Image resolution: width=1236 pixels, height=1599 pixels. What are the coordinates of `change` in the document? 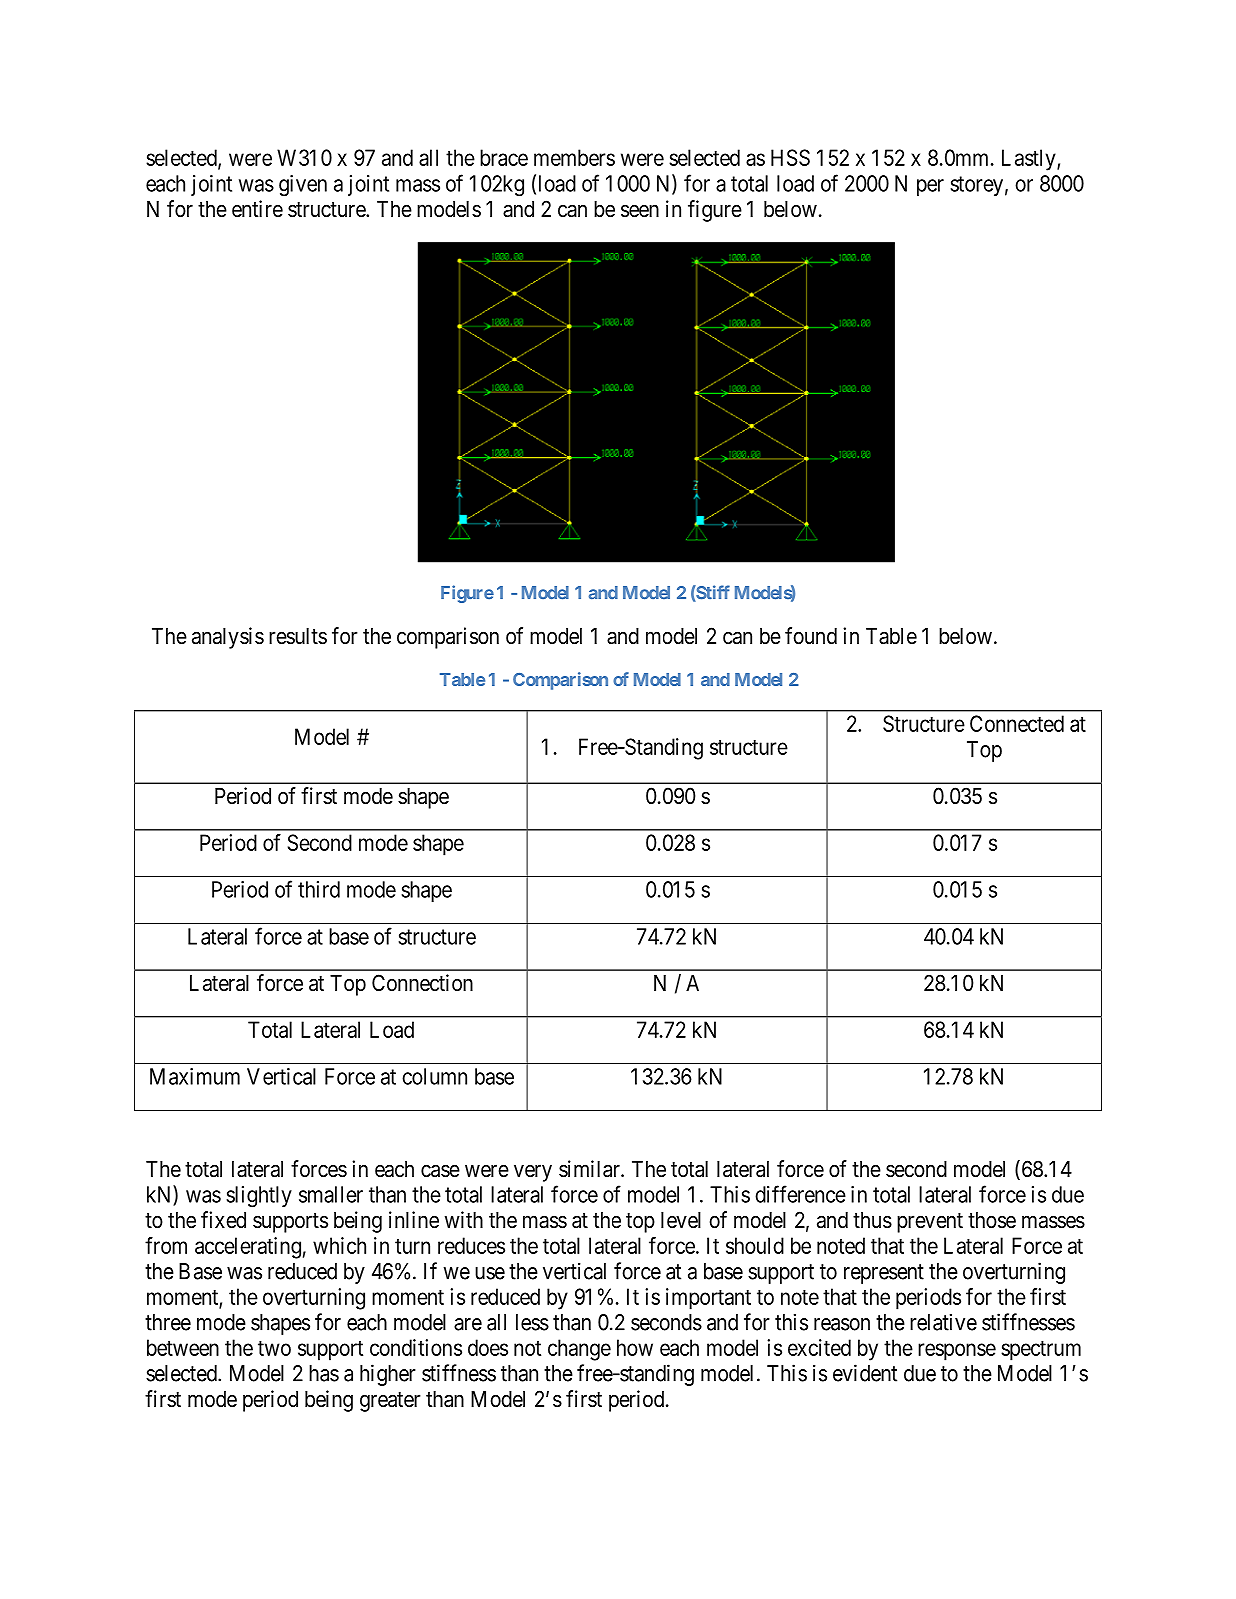 It's located at (579, 1350).
